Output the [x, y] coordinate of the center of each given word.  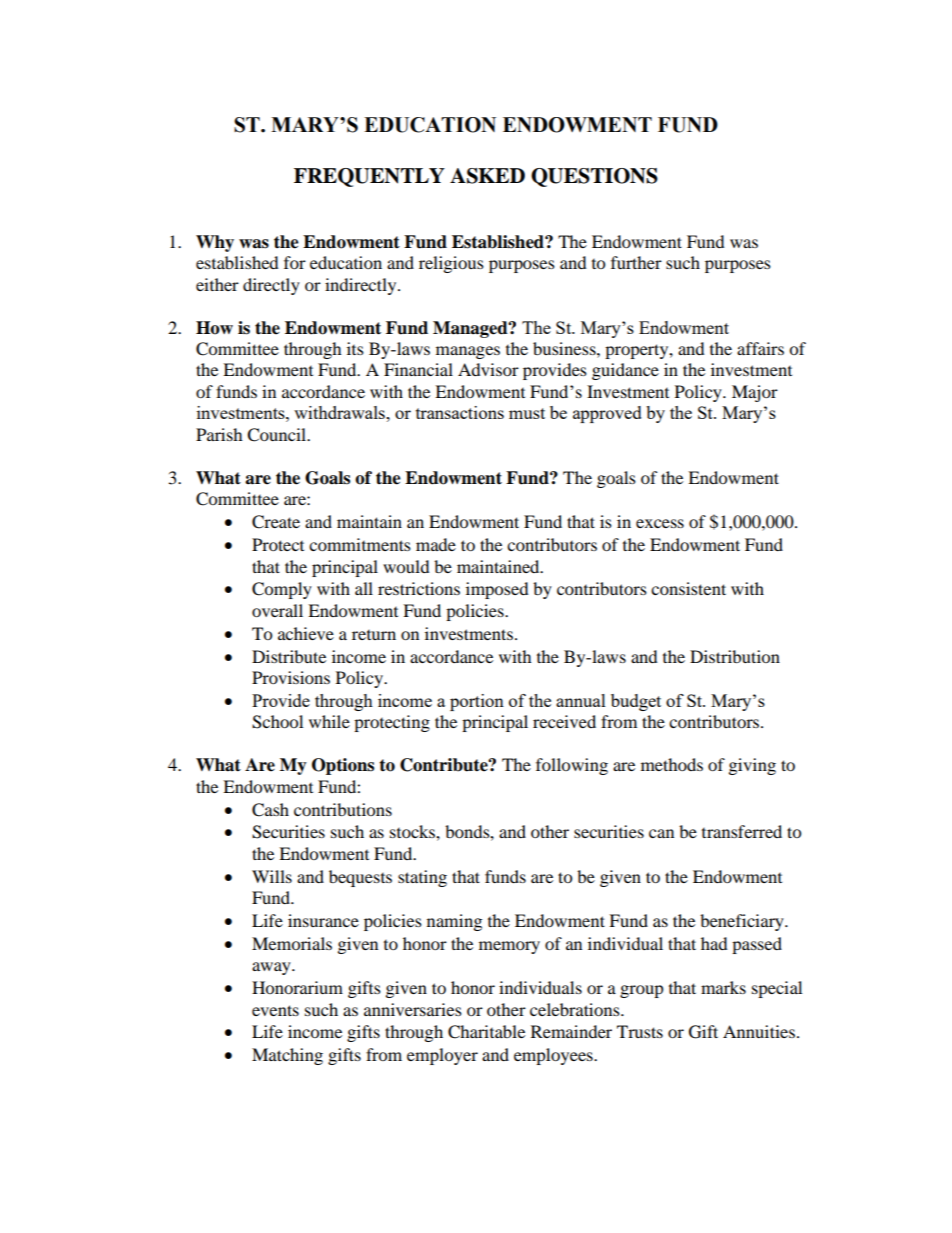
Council [278, 435]
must [527, 413]
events [275, 1010]
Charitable [486, 1032]
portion [477, 702]
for [295, 262]
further [636, 262]
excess [660, 523]
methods [672, 764]
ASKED [487, 176]
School [277, 722]
